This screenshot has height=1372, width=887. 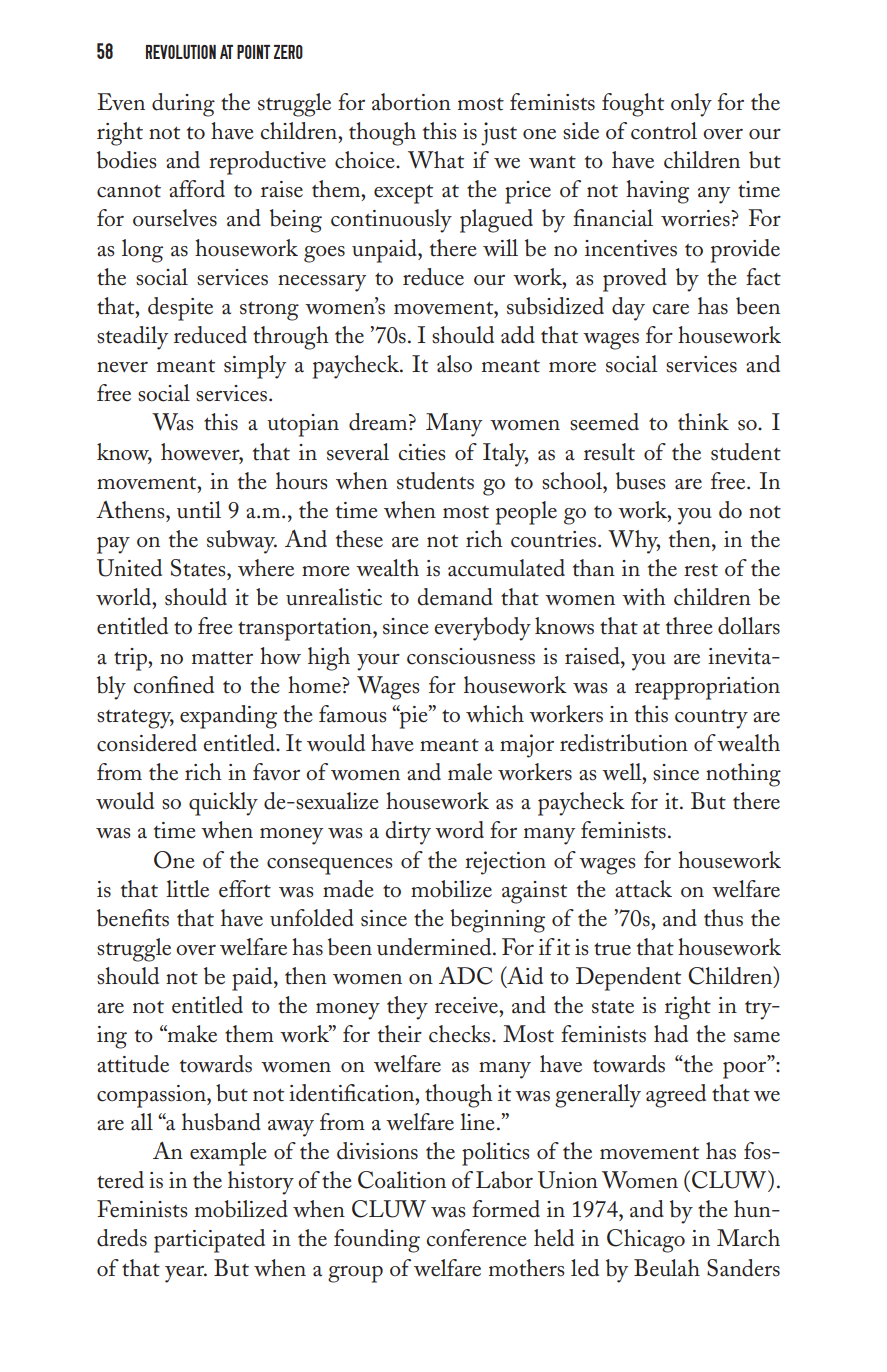 I want to click on during, so click(x=183, y=105).
